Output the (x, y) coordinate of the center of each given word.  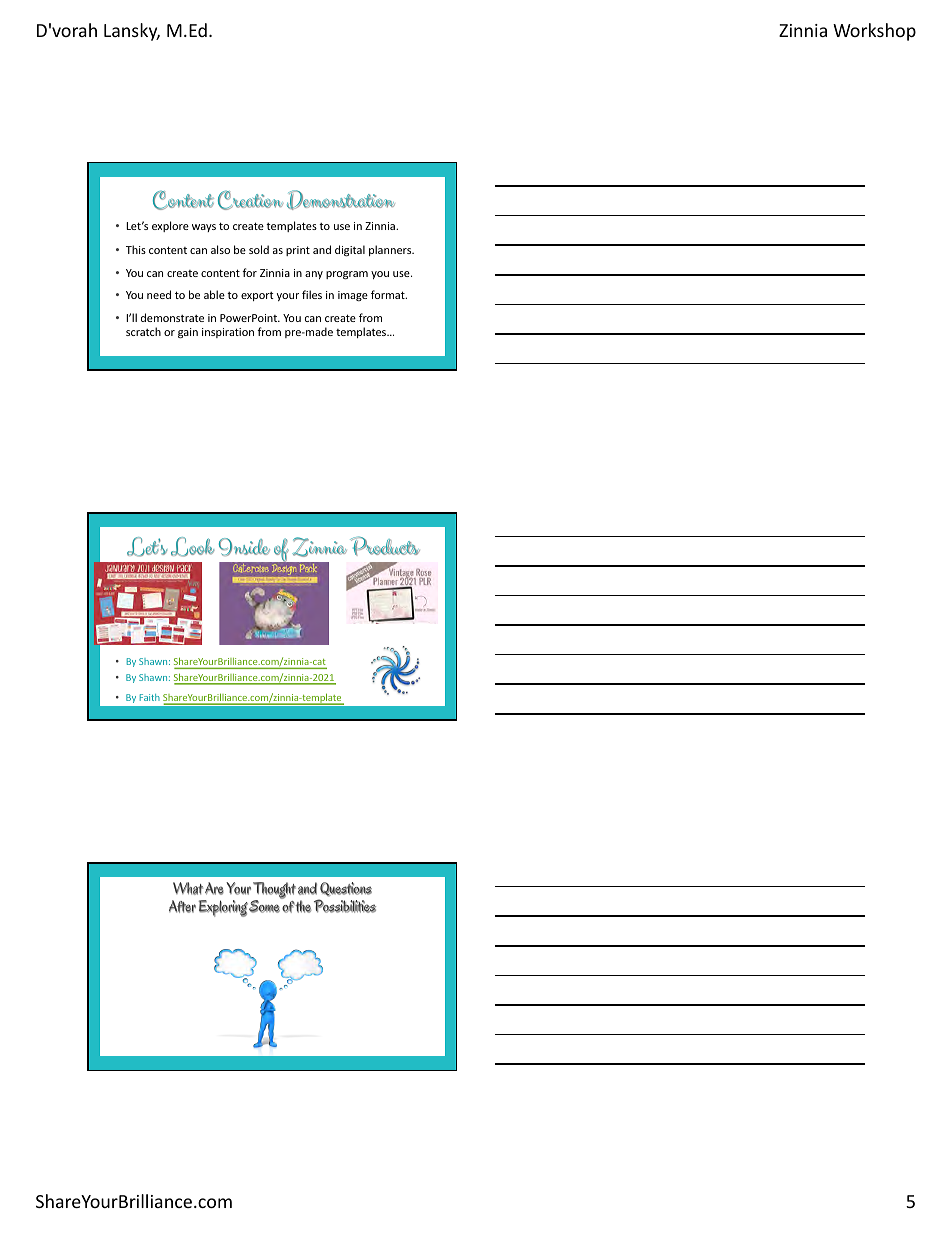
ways (204, 228)
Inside (244, 547)
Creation (250, 200)
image (353, 296)
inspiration (228, 333)
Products (385, 546)
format (389, 294)
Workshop (874, 32)
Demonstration (341, 200)
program (347, 275)
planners (391, 250)
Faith (150, 697)
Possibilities (345, 906)
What (188, 888)
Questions (346, 889)
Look (193, 547)
